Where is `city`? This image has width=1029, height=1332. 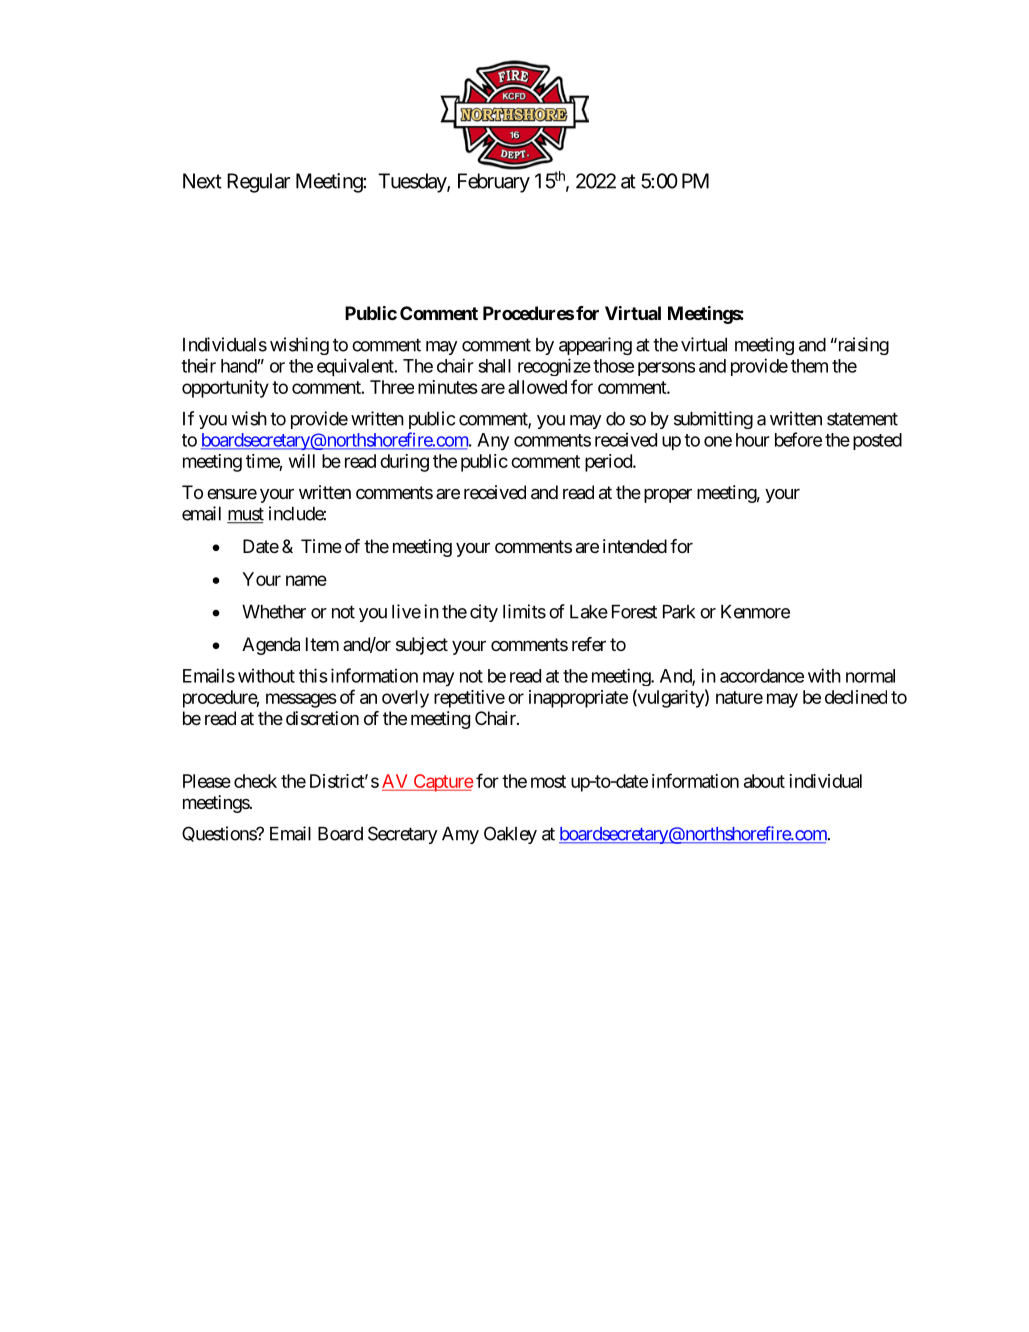 city is located at coordinates (484, 613).
